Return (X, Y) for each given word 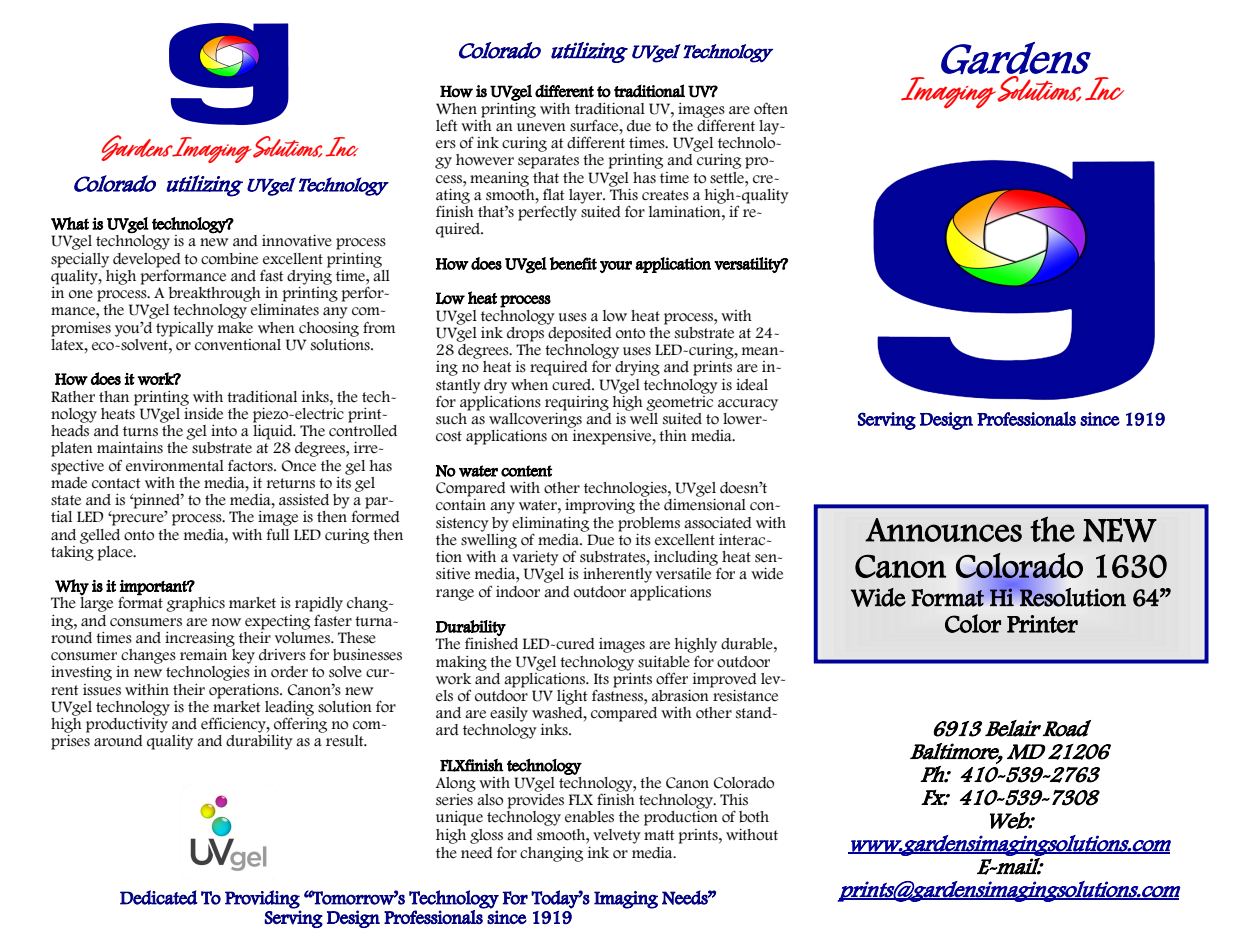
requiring (577, 403)
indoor (518, 592)
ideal (752, 385)
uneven (541, 127)
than (114, 396)
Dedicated (159, 897)
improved (725, 680)
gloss (486, 836)
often (771, 108)
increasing (200, 639)
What (70, 223)
